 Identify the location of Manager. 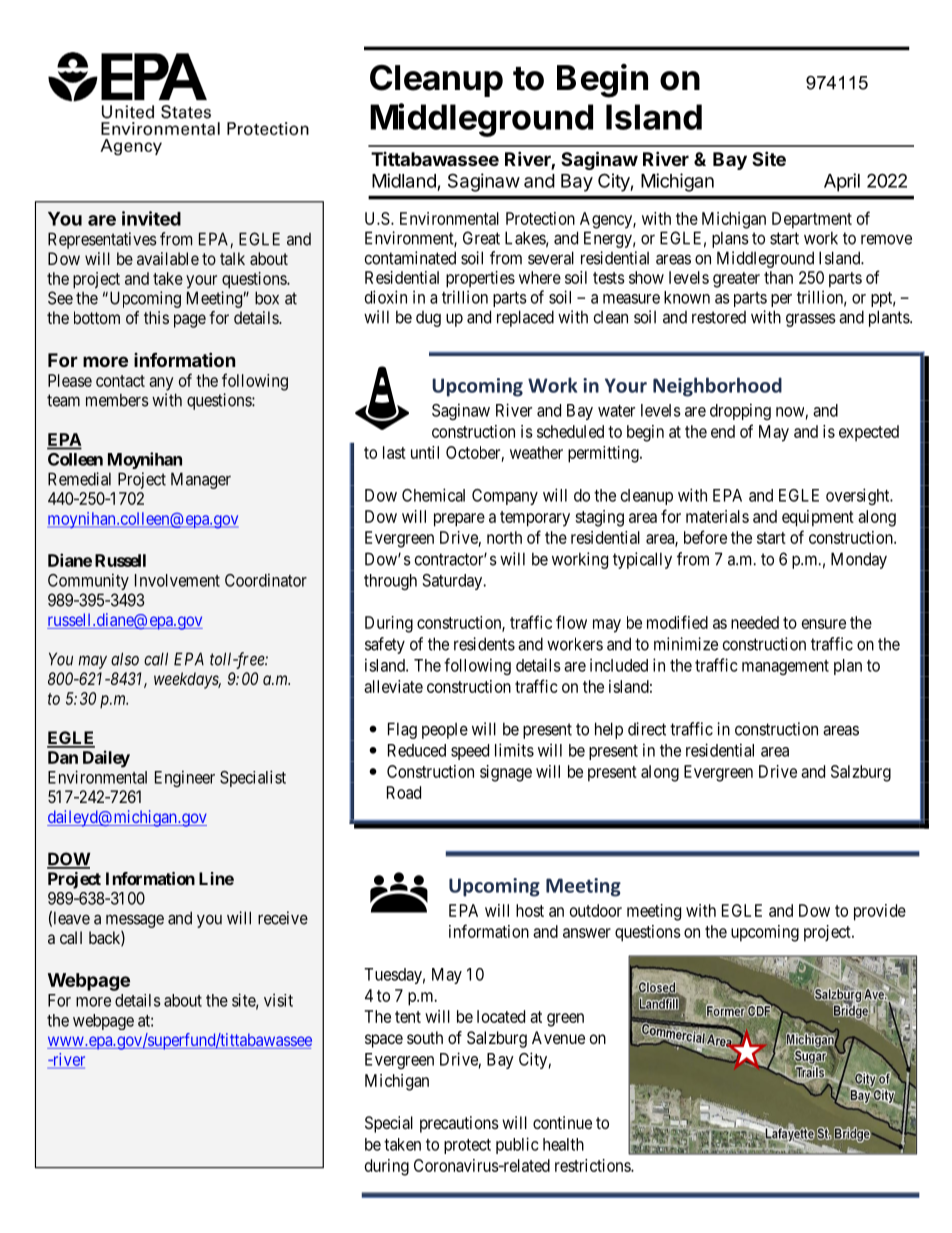
(201, 480).
